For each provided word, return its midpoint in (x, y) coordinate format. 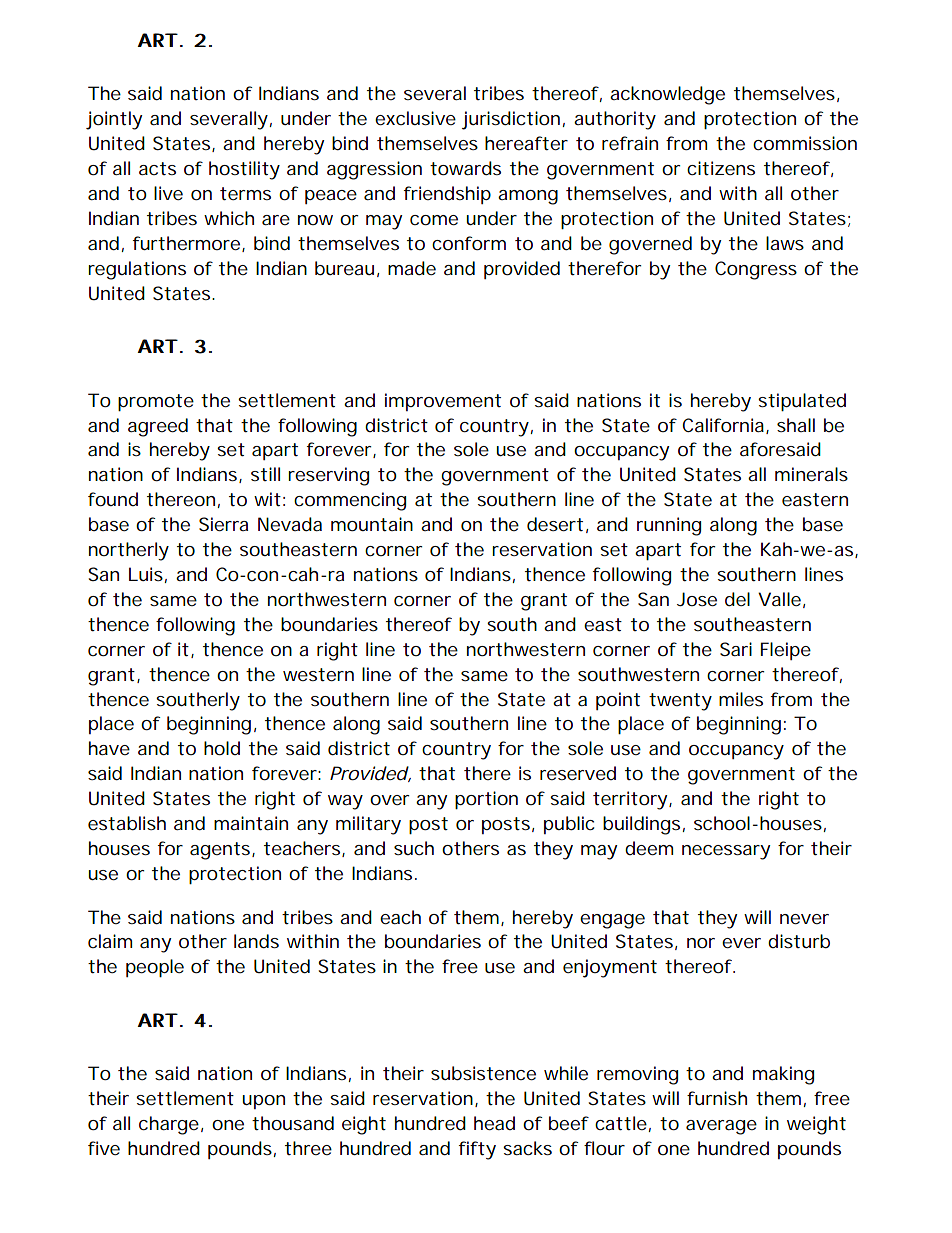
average (721, 1127)
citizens (721, 168)
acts (157, 168)
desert (555, 524)
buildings (641, 825)
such (414, 848)
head (494, 1123)
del (737, 599)
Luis (146, 574)
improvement (443, 402)
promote (156, 402)
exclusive (415, 118)
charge (169, 1125)
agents (220, 851)
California (723, 425)
